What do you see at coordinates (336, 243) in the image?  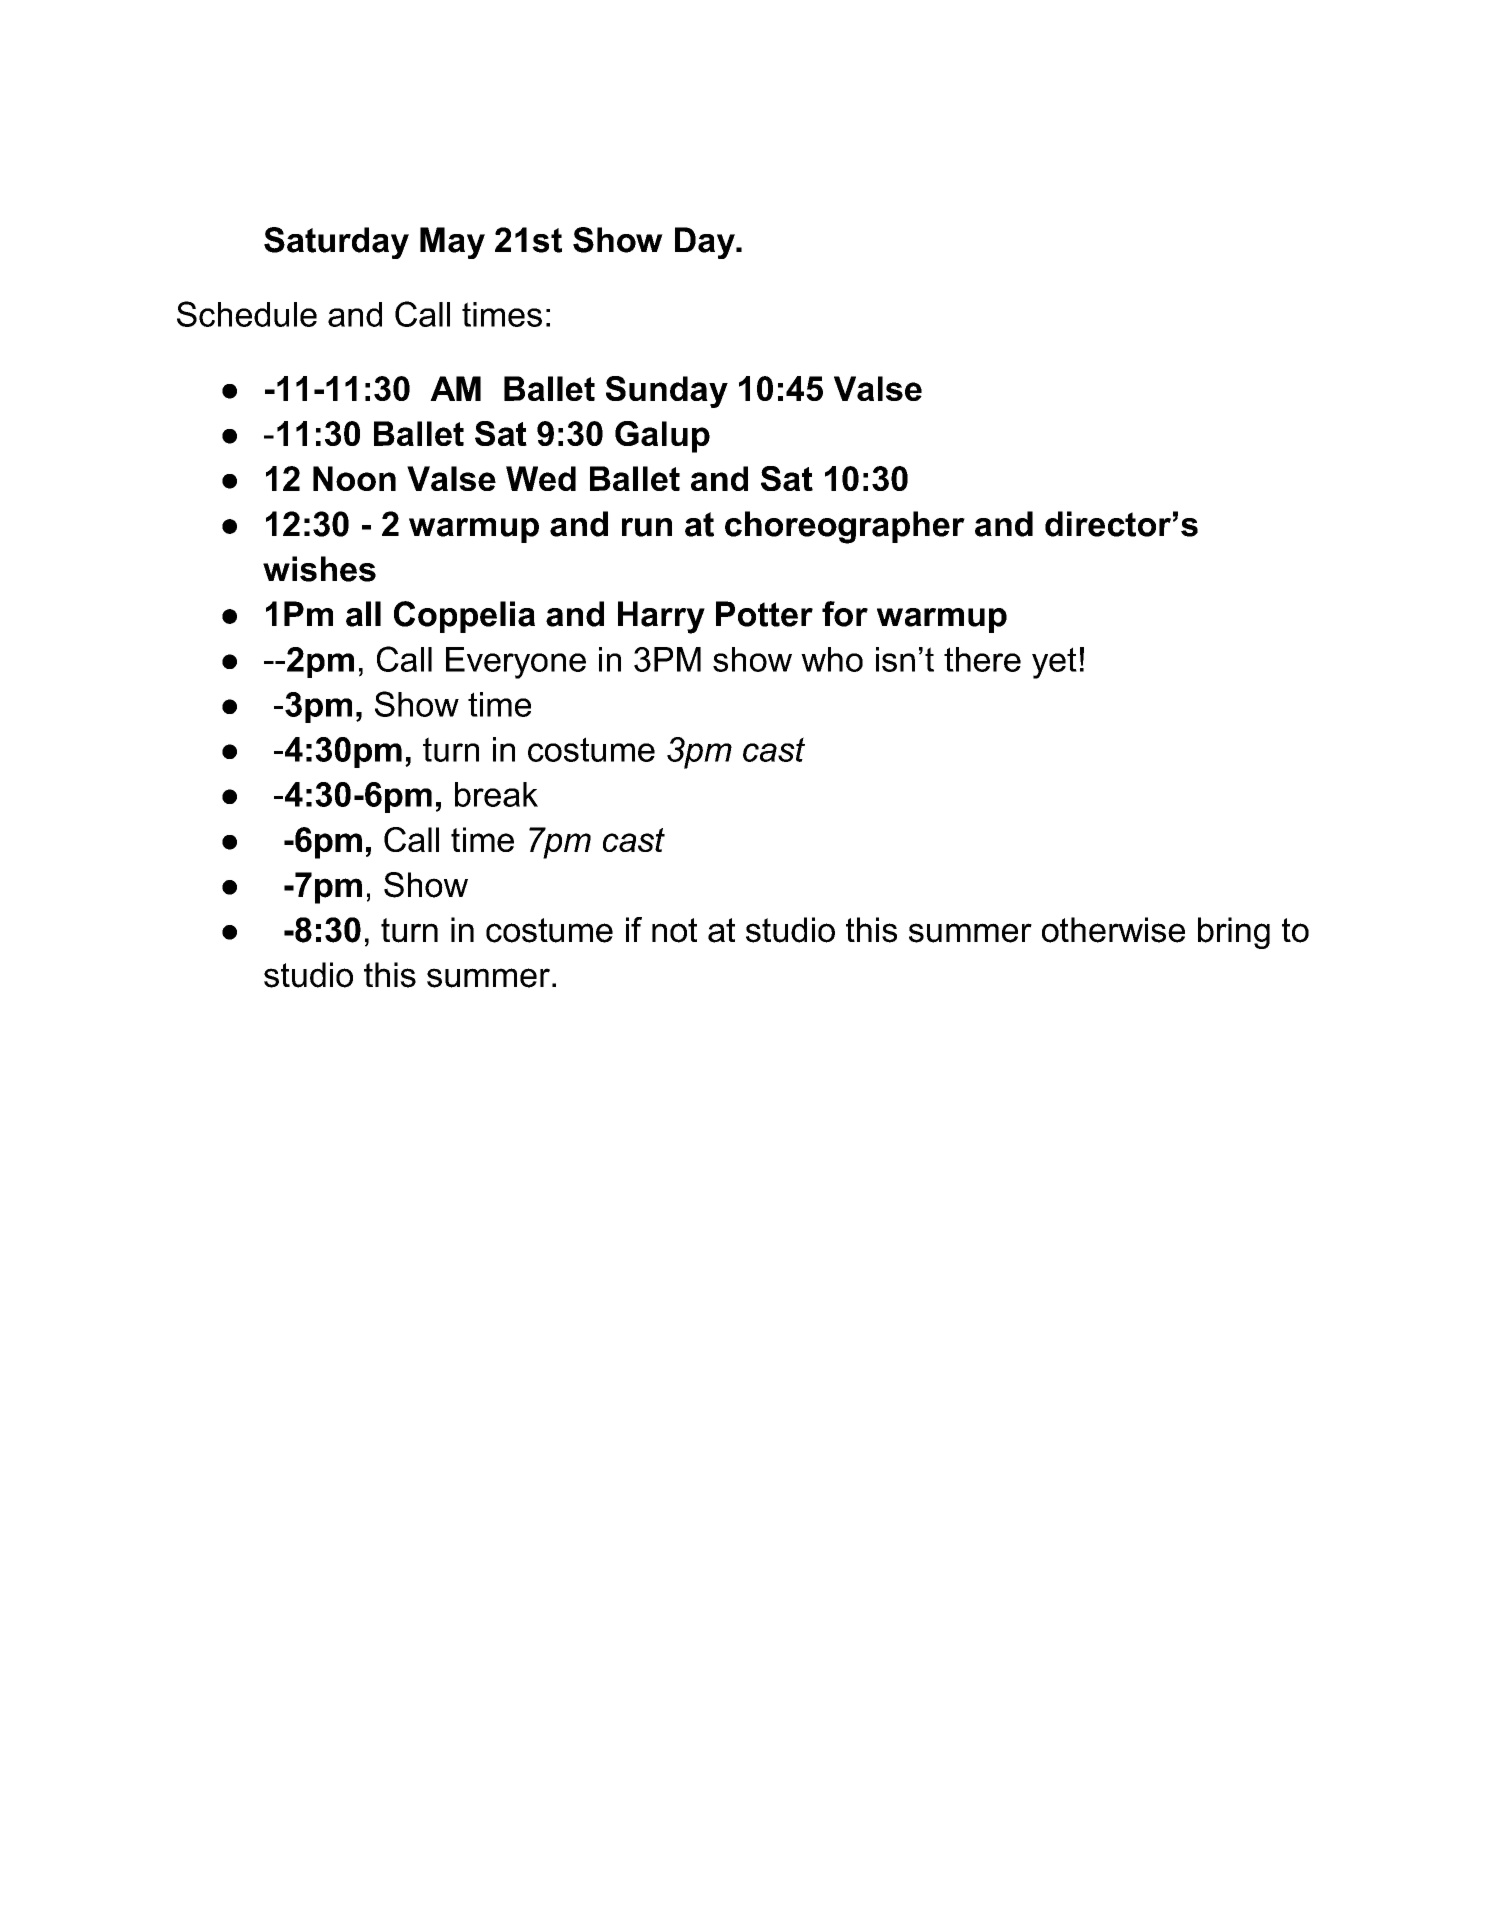 I see `Saturday` at bounding box center [336, 243].
